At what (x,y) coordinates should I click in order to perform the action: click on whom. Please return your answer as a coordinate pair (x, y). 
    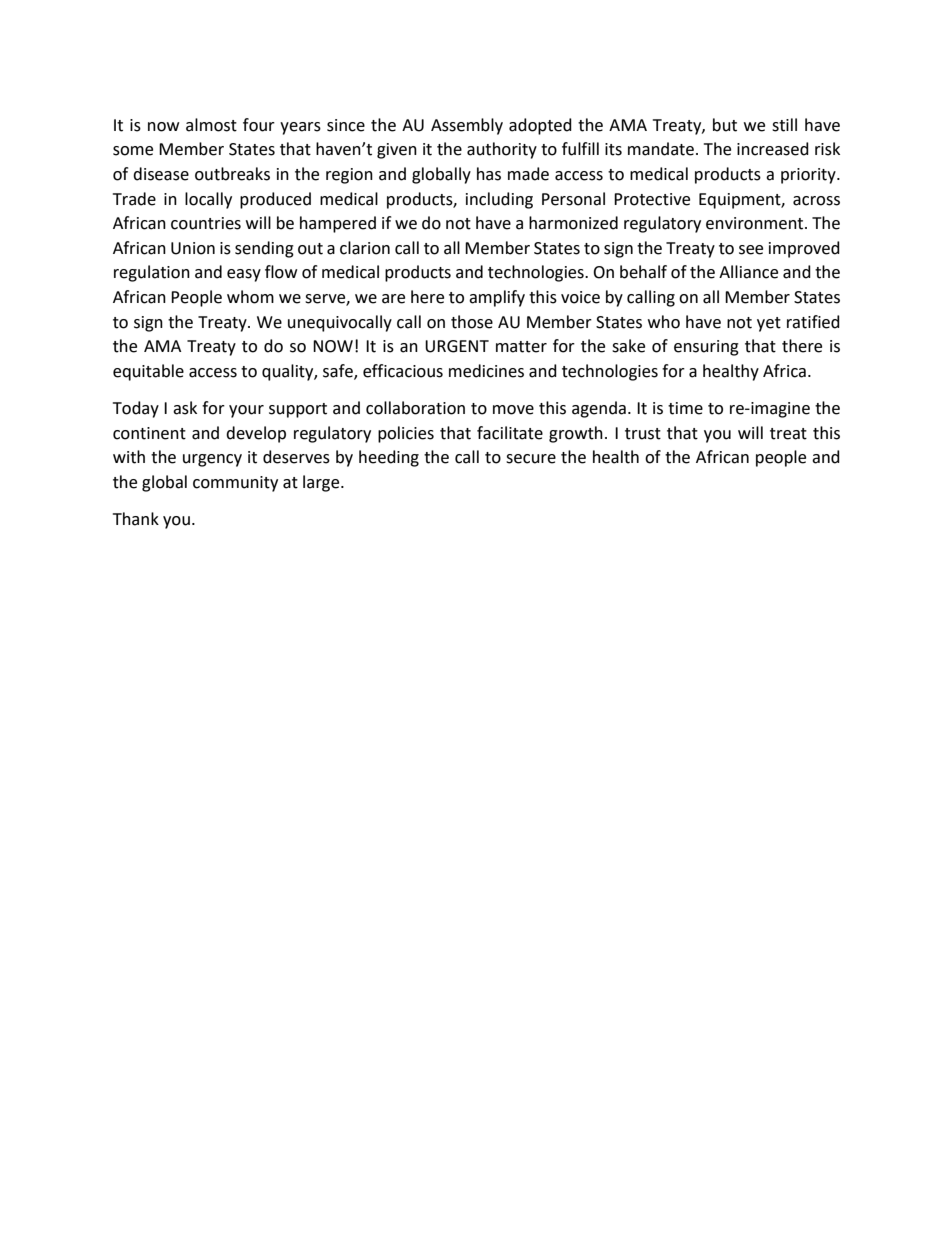
    Looking at the image, I should click on (250, 297).
